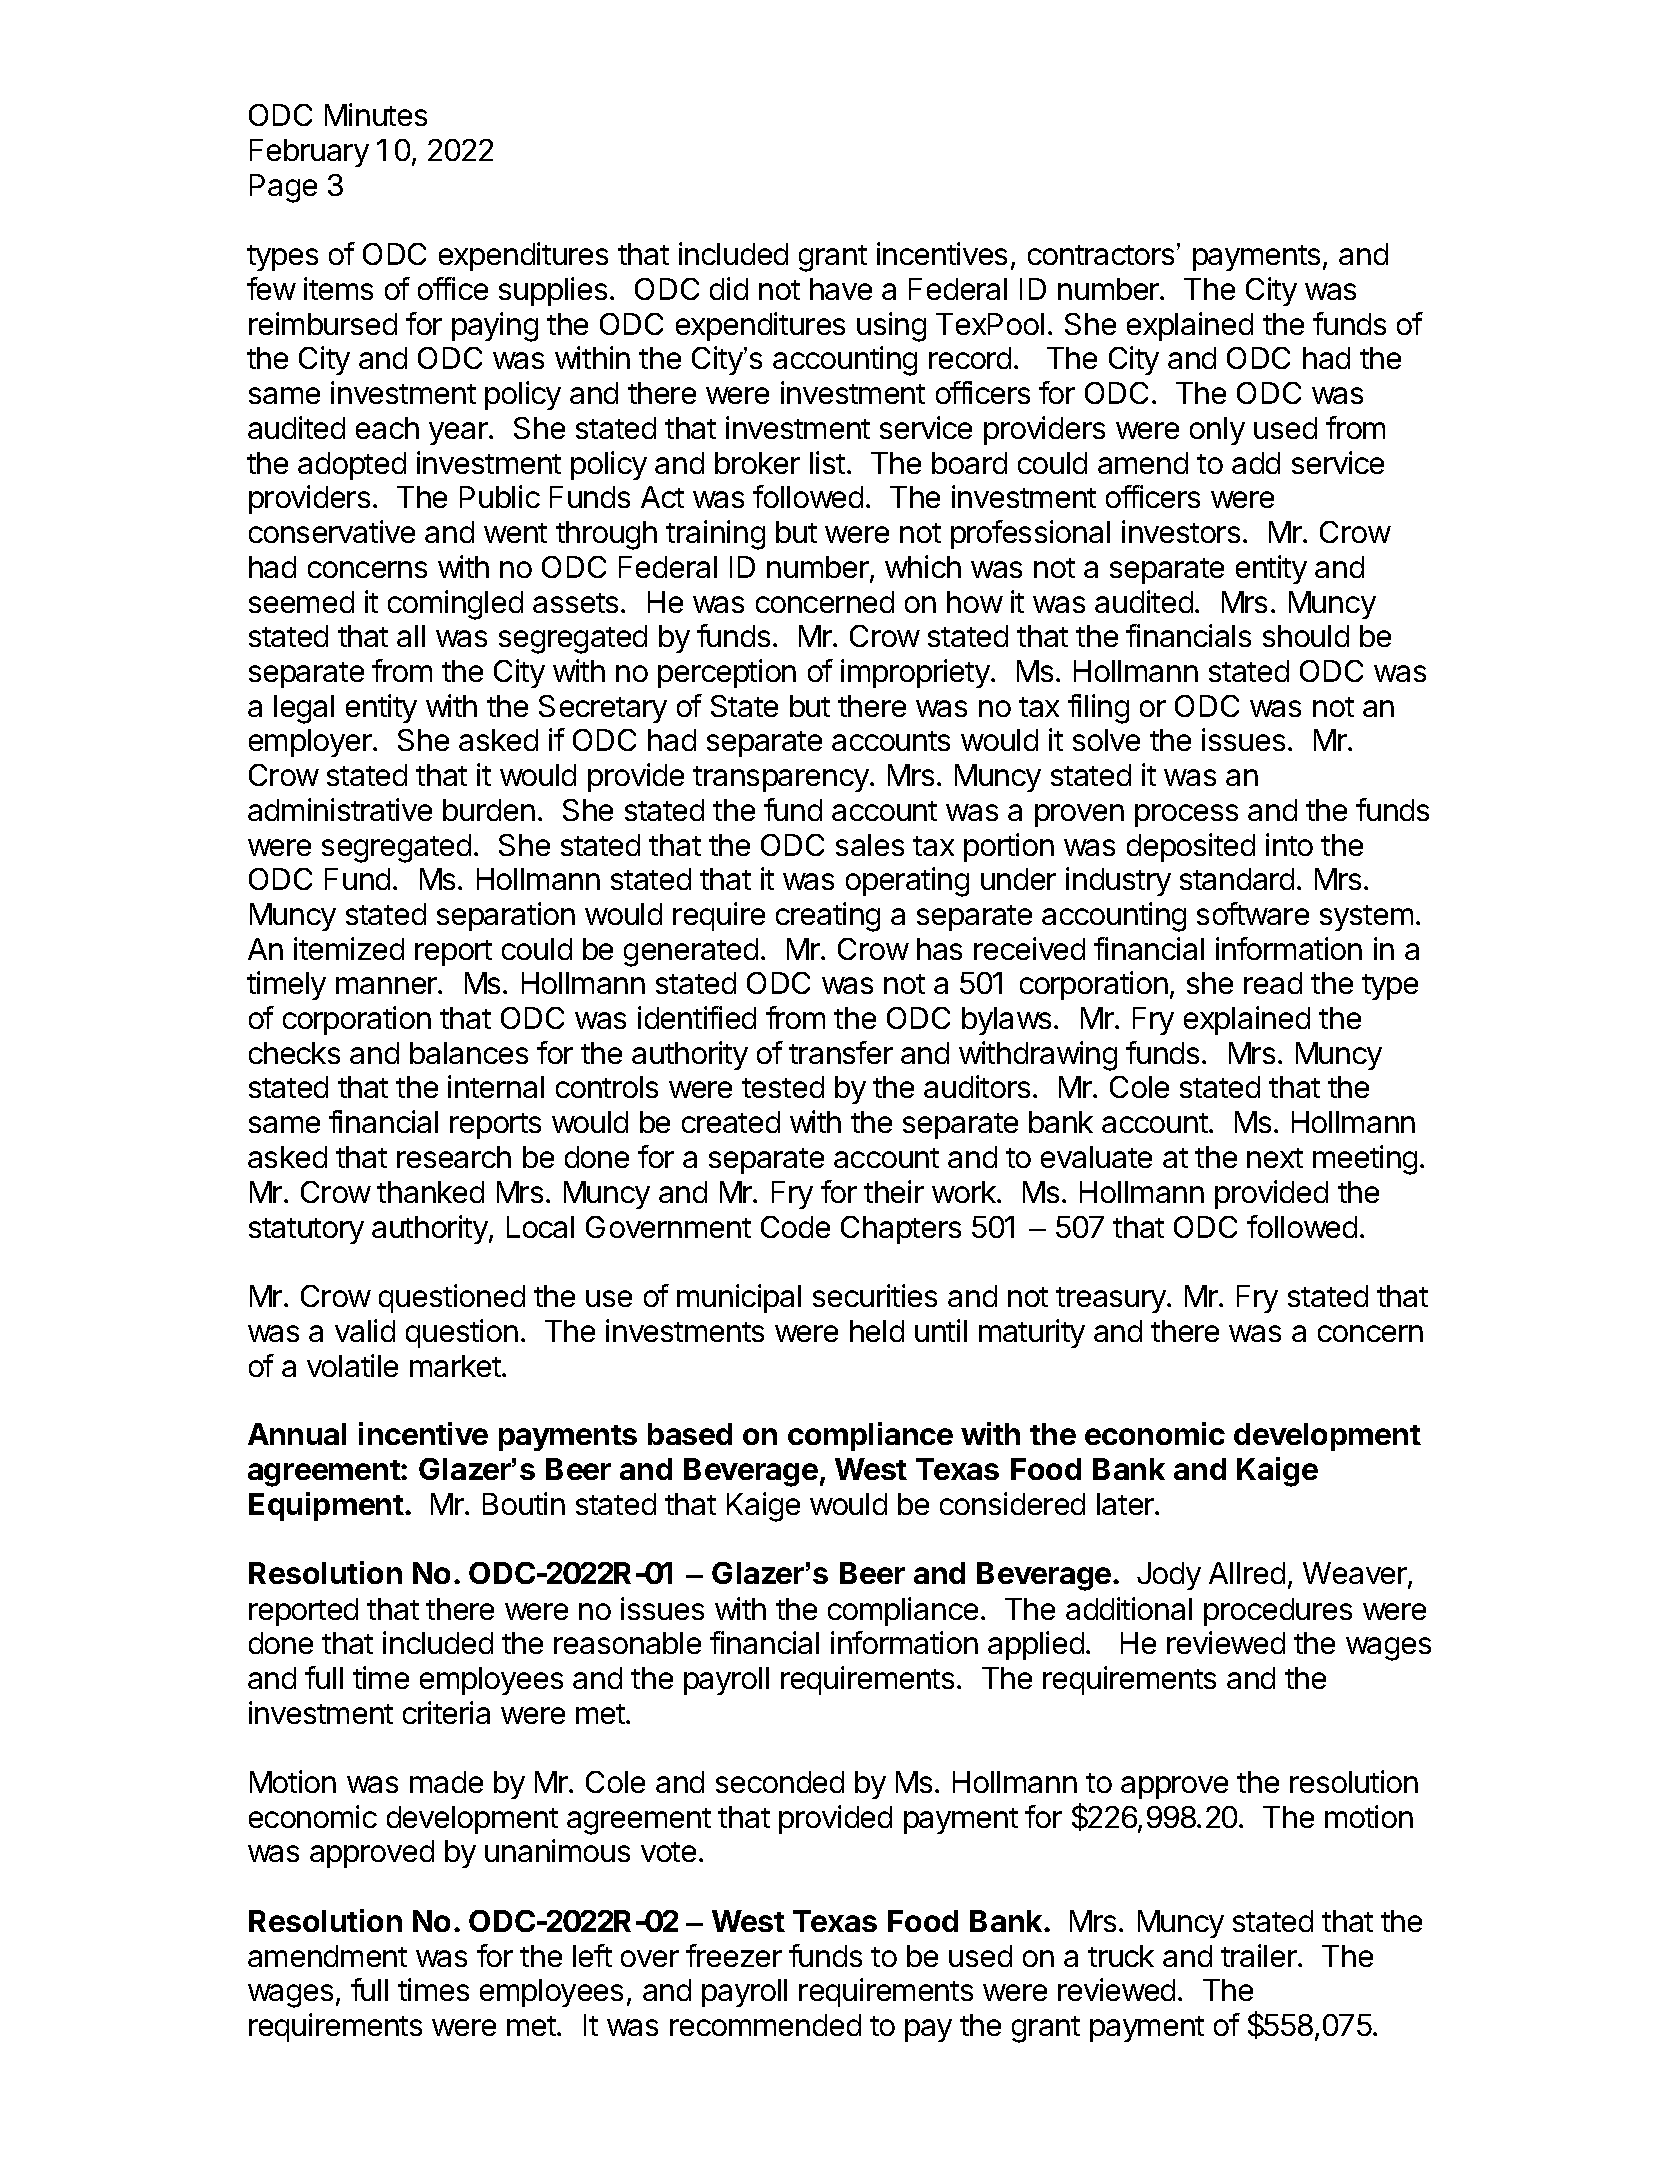 Image resolution: width=1680 pixels, height=2174 pixels. What do you see at coordinates (690, 1434) in the screenshot?
I see `based` at bounding box center [690, 1434].
